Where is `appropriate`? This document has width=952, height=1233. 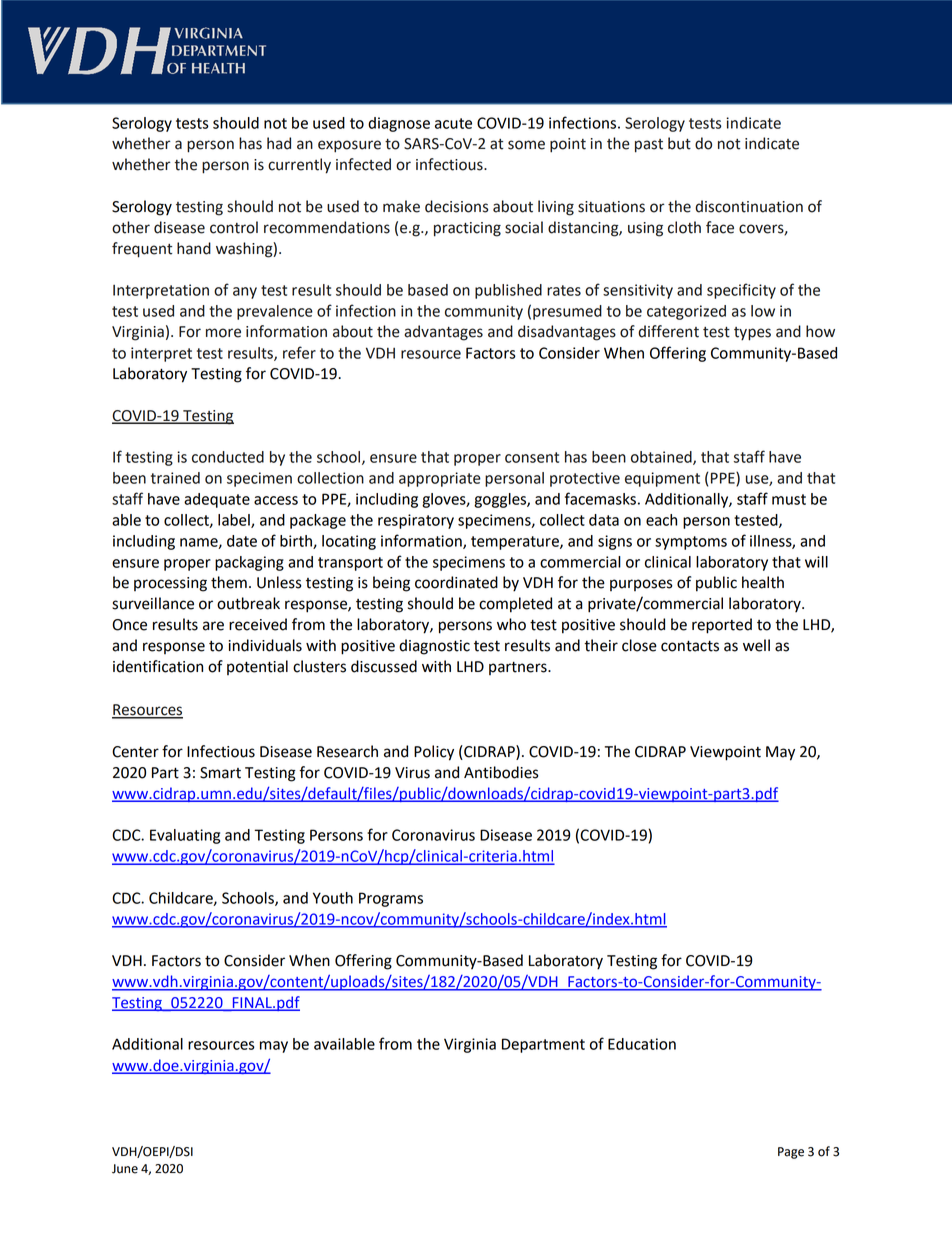
appropriate is located at coordinates (440, 479).
